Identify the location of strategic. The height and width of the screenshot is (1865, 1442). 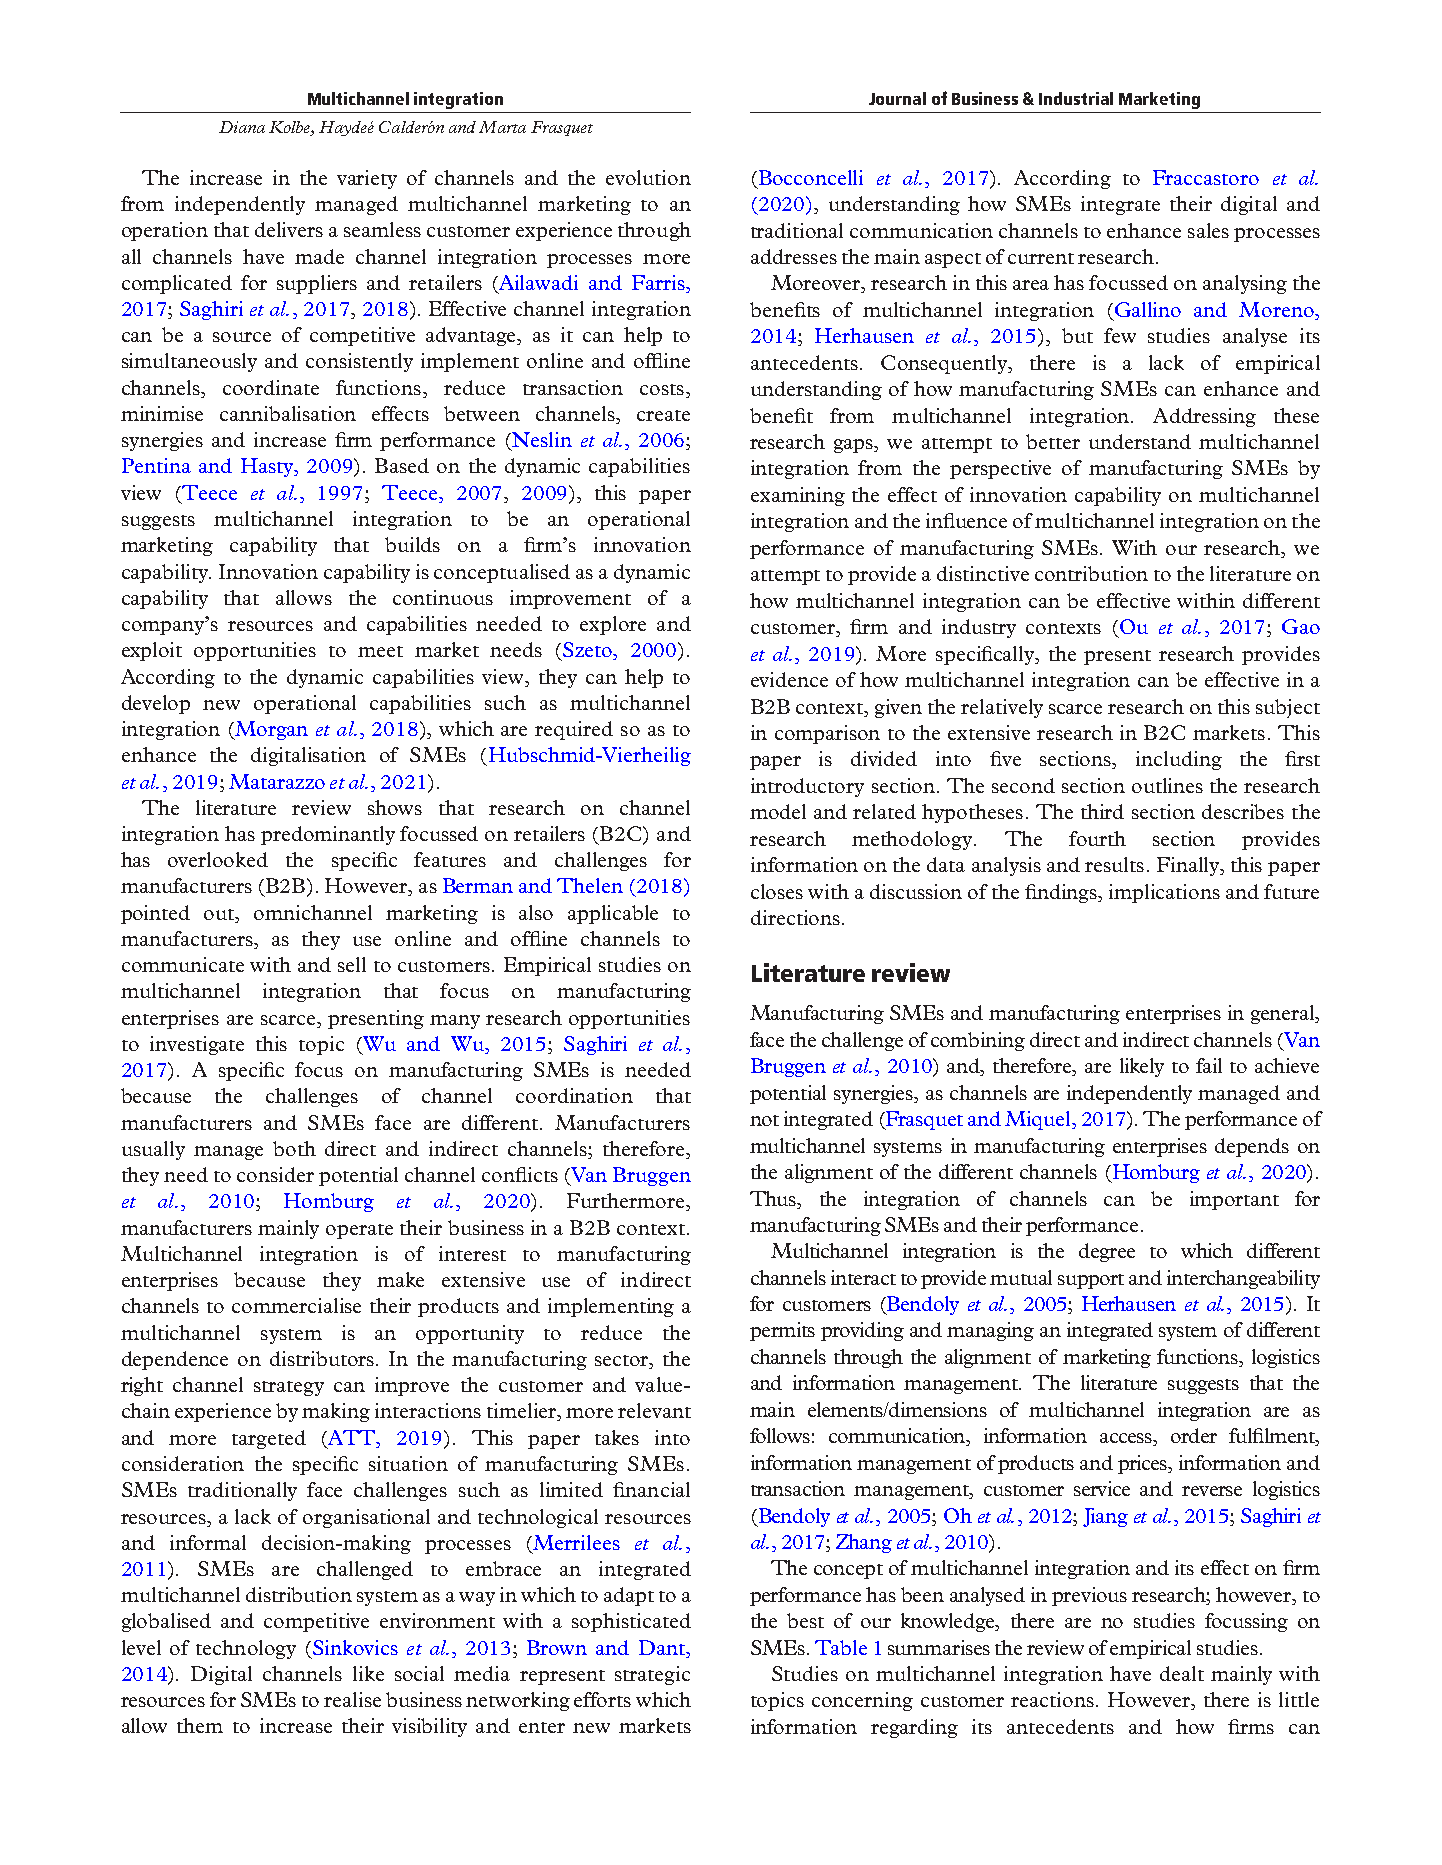
(652, 1675).
